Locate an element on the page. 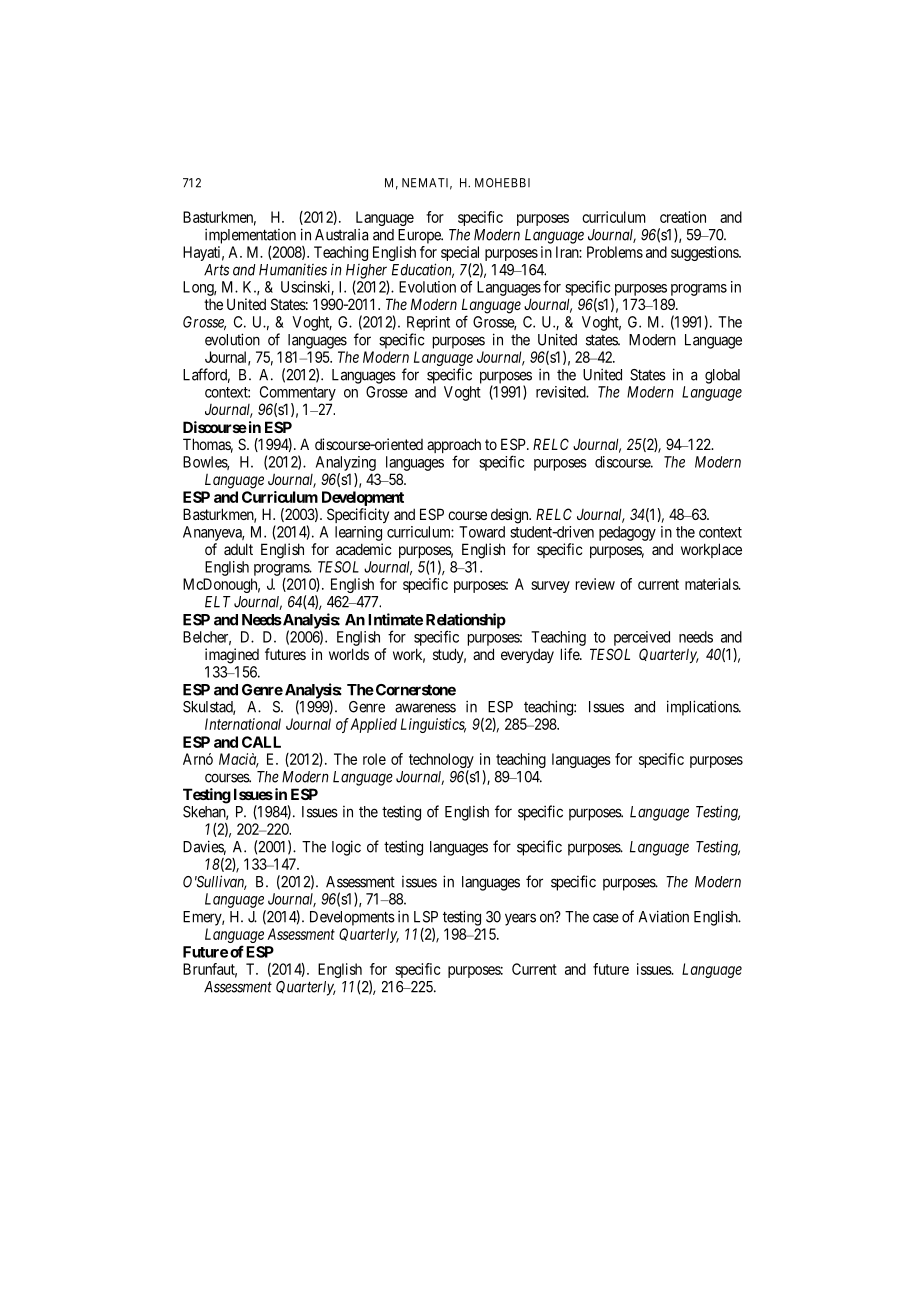 Image resolution: width=924 pixels, height=1307 pixels. logic is located at coordinates (346, 848).
